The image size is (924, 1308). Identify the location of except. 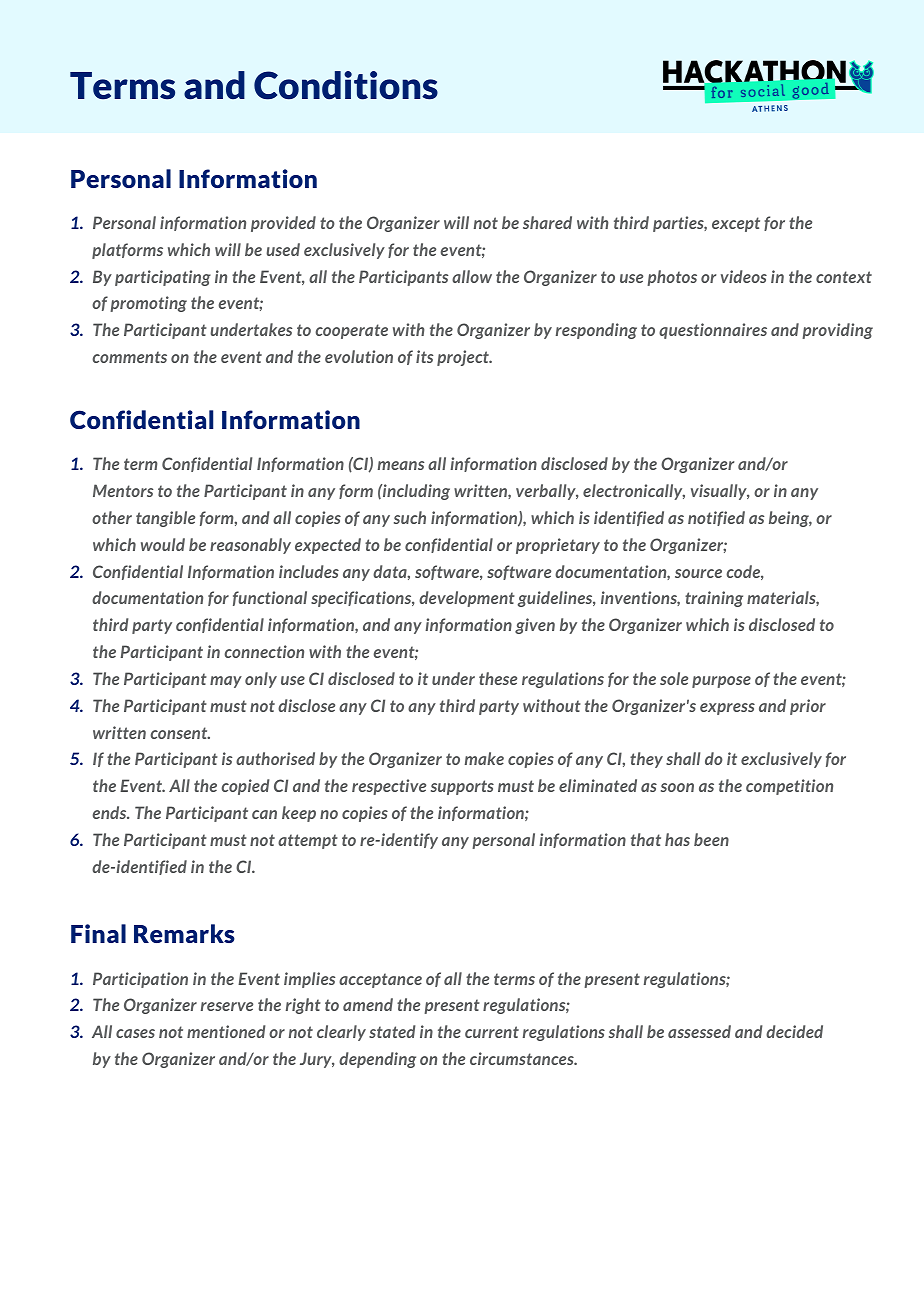
(736, 224).
